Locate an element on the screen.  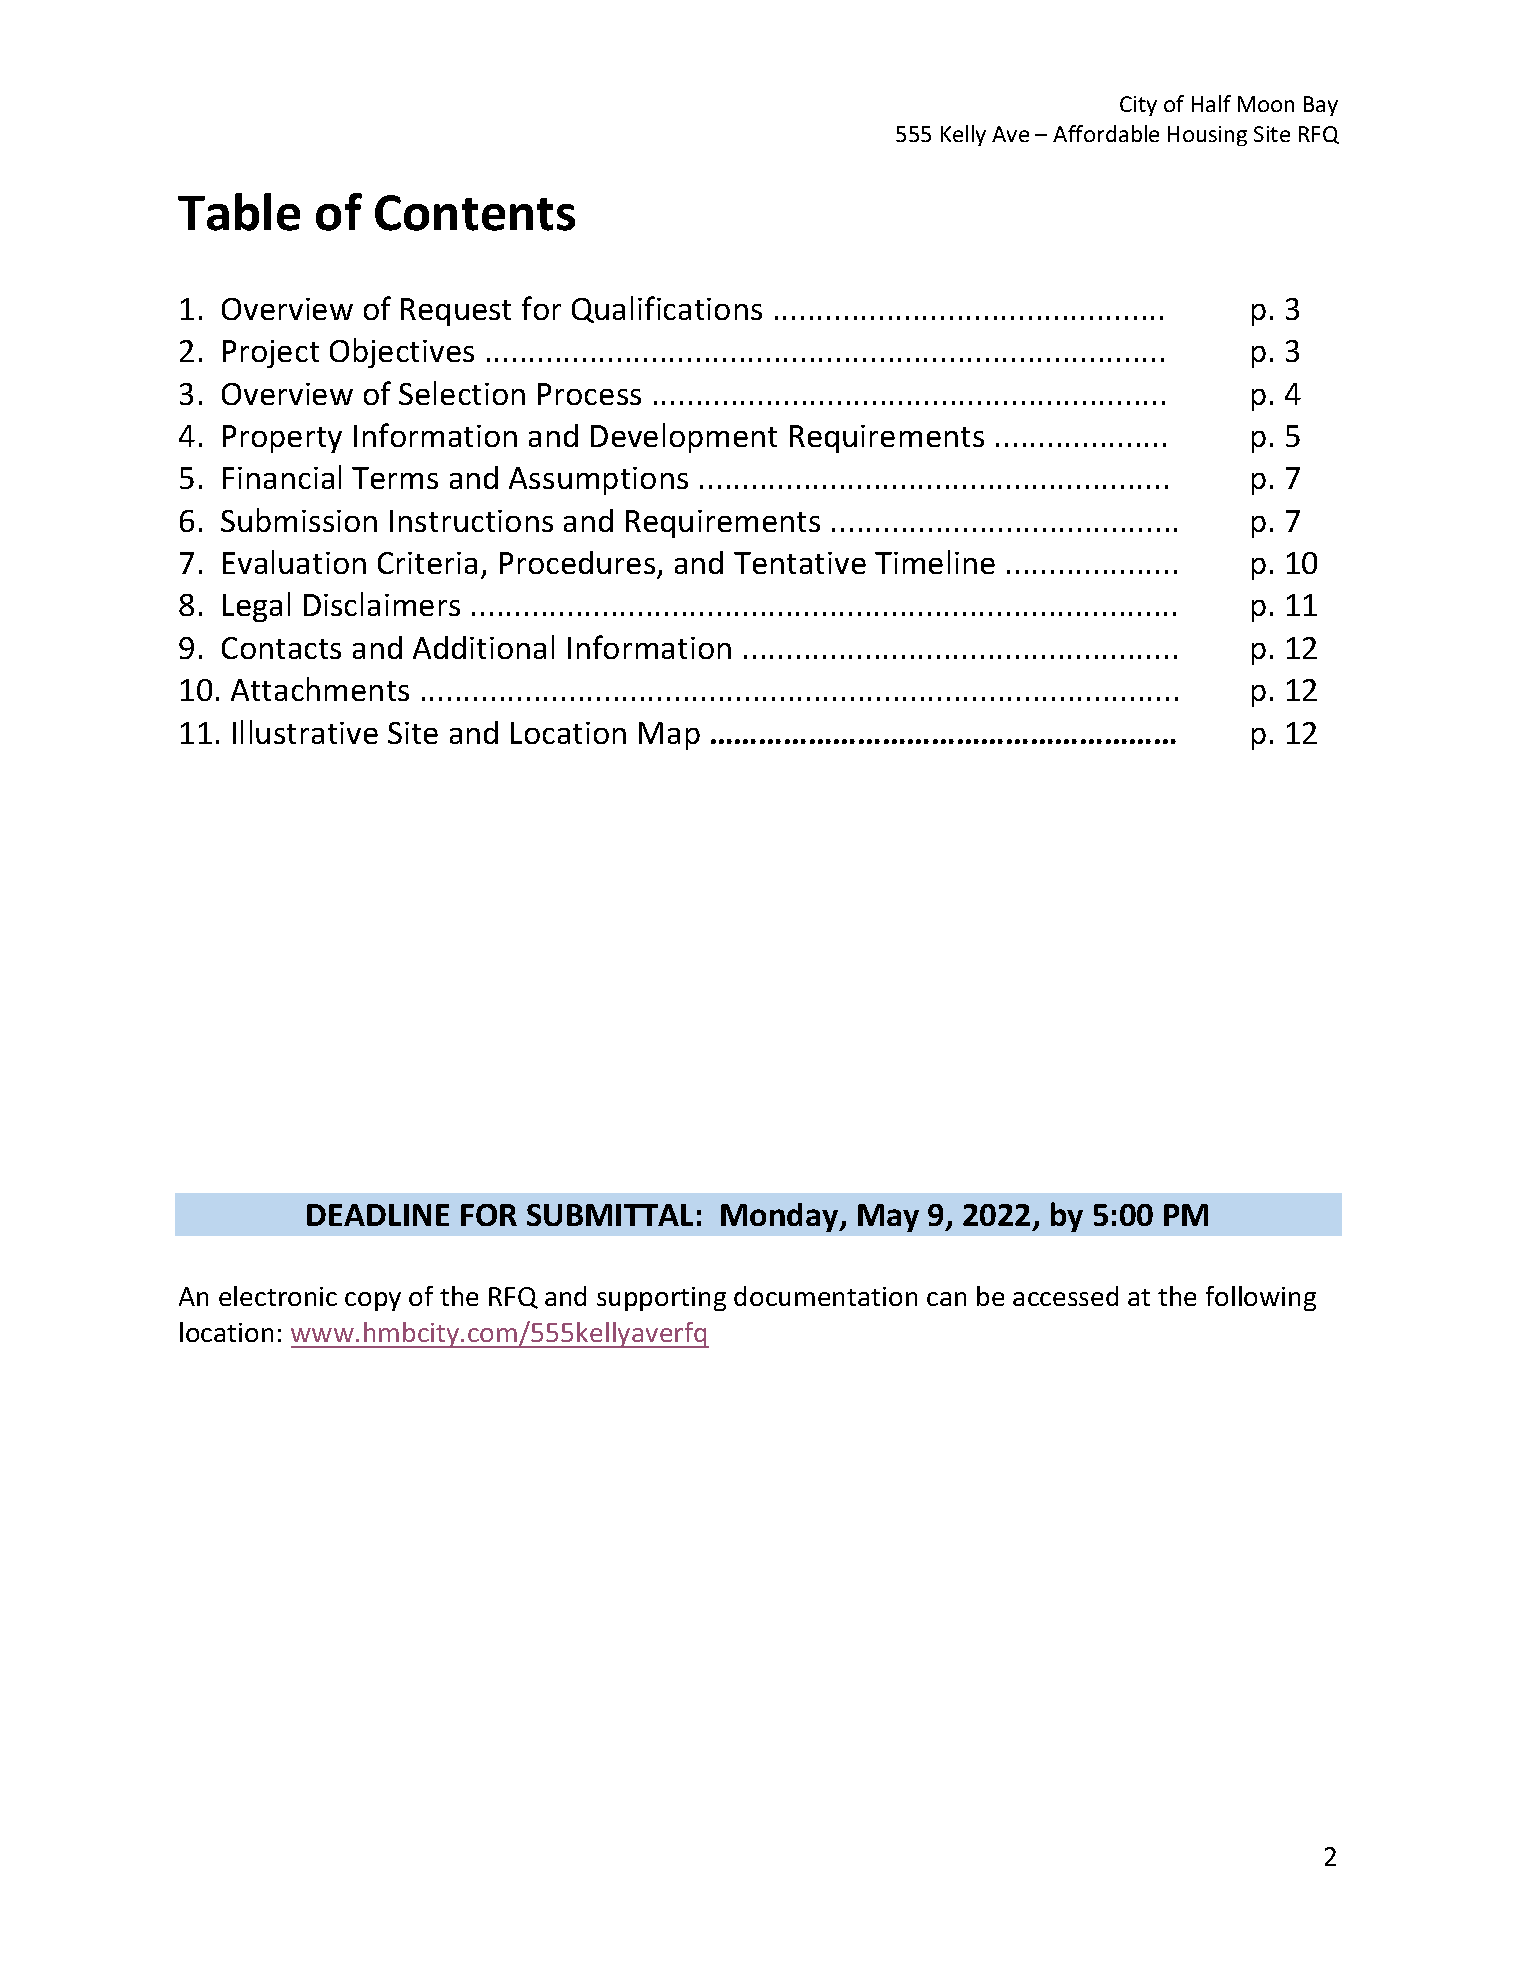
Housing is located at coordinates (1207, 136).
